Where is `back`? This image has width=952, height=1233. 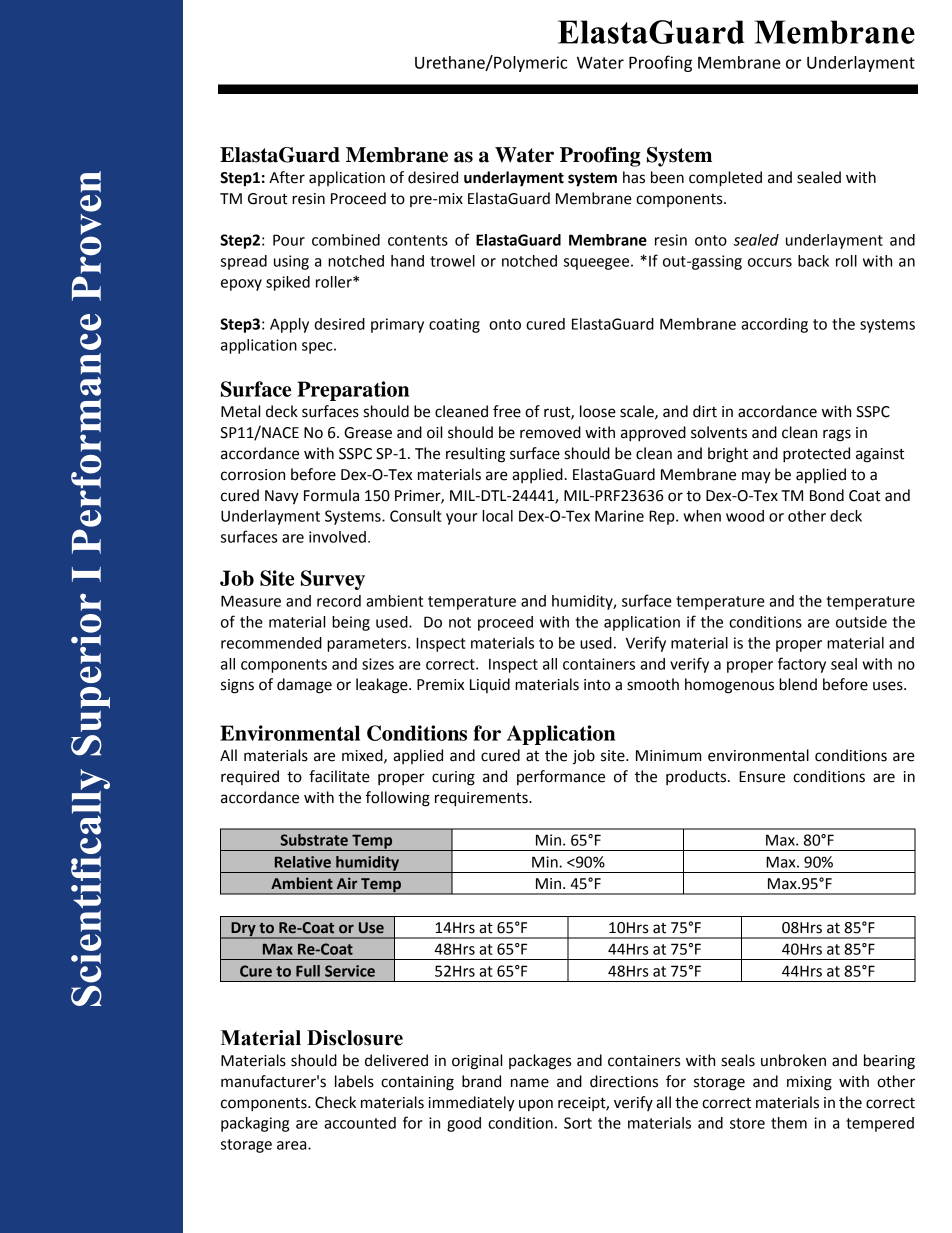
back is located at coordinates (813, 261).
